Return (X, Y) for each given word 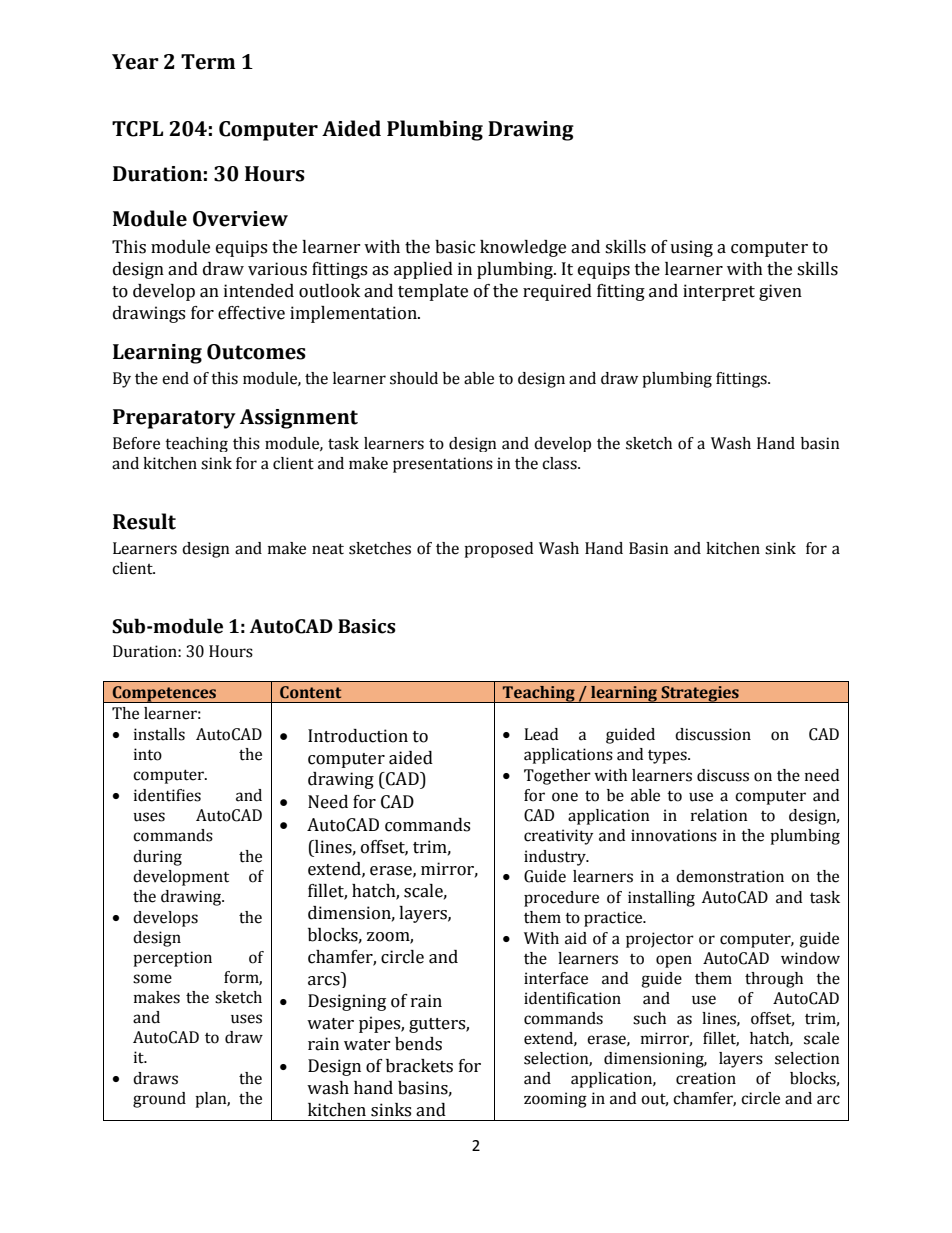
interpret (719, 292)
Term (208, 62)
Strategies (700, 694)
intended (259, 291)
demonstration (730, 876)
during (157, 858)
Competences (164, 694)
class (560, 463)
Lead (541, 734)
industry (556, 858)
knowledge (523, 248)
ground (159, 1100)
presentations (443, 465)
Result (144, 521)
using (691, 248)
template (433, 292)
